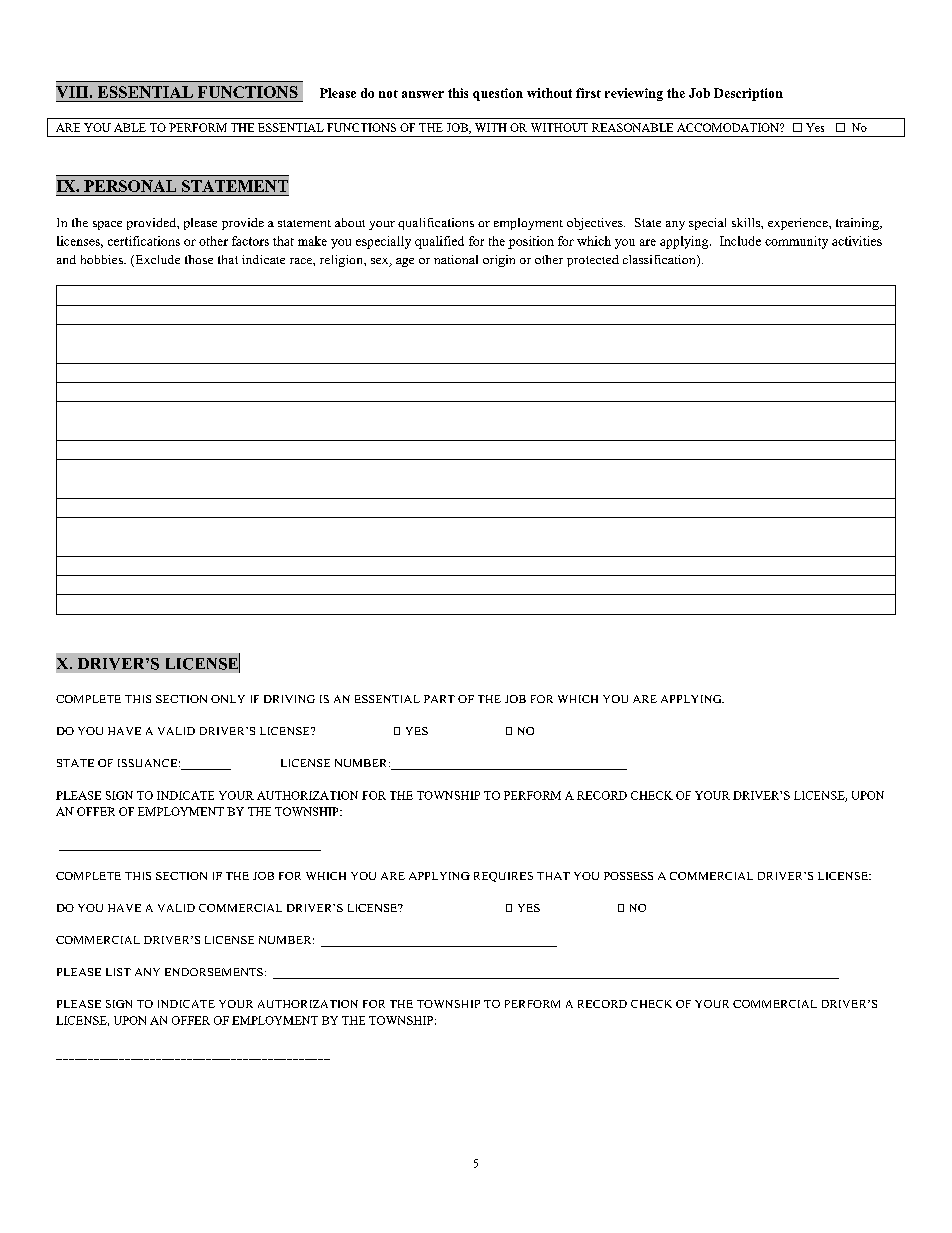 The width and height of the page is (952, 1233). Describe the element at coordinates (748, 94) in the page. I see `Description` at that location.
